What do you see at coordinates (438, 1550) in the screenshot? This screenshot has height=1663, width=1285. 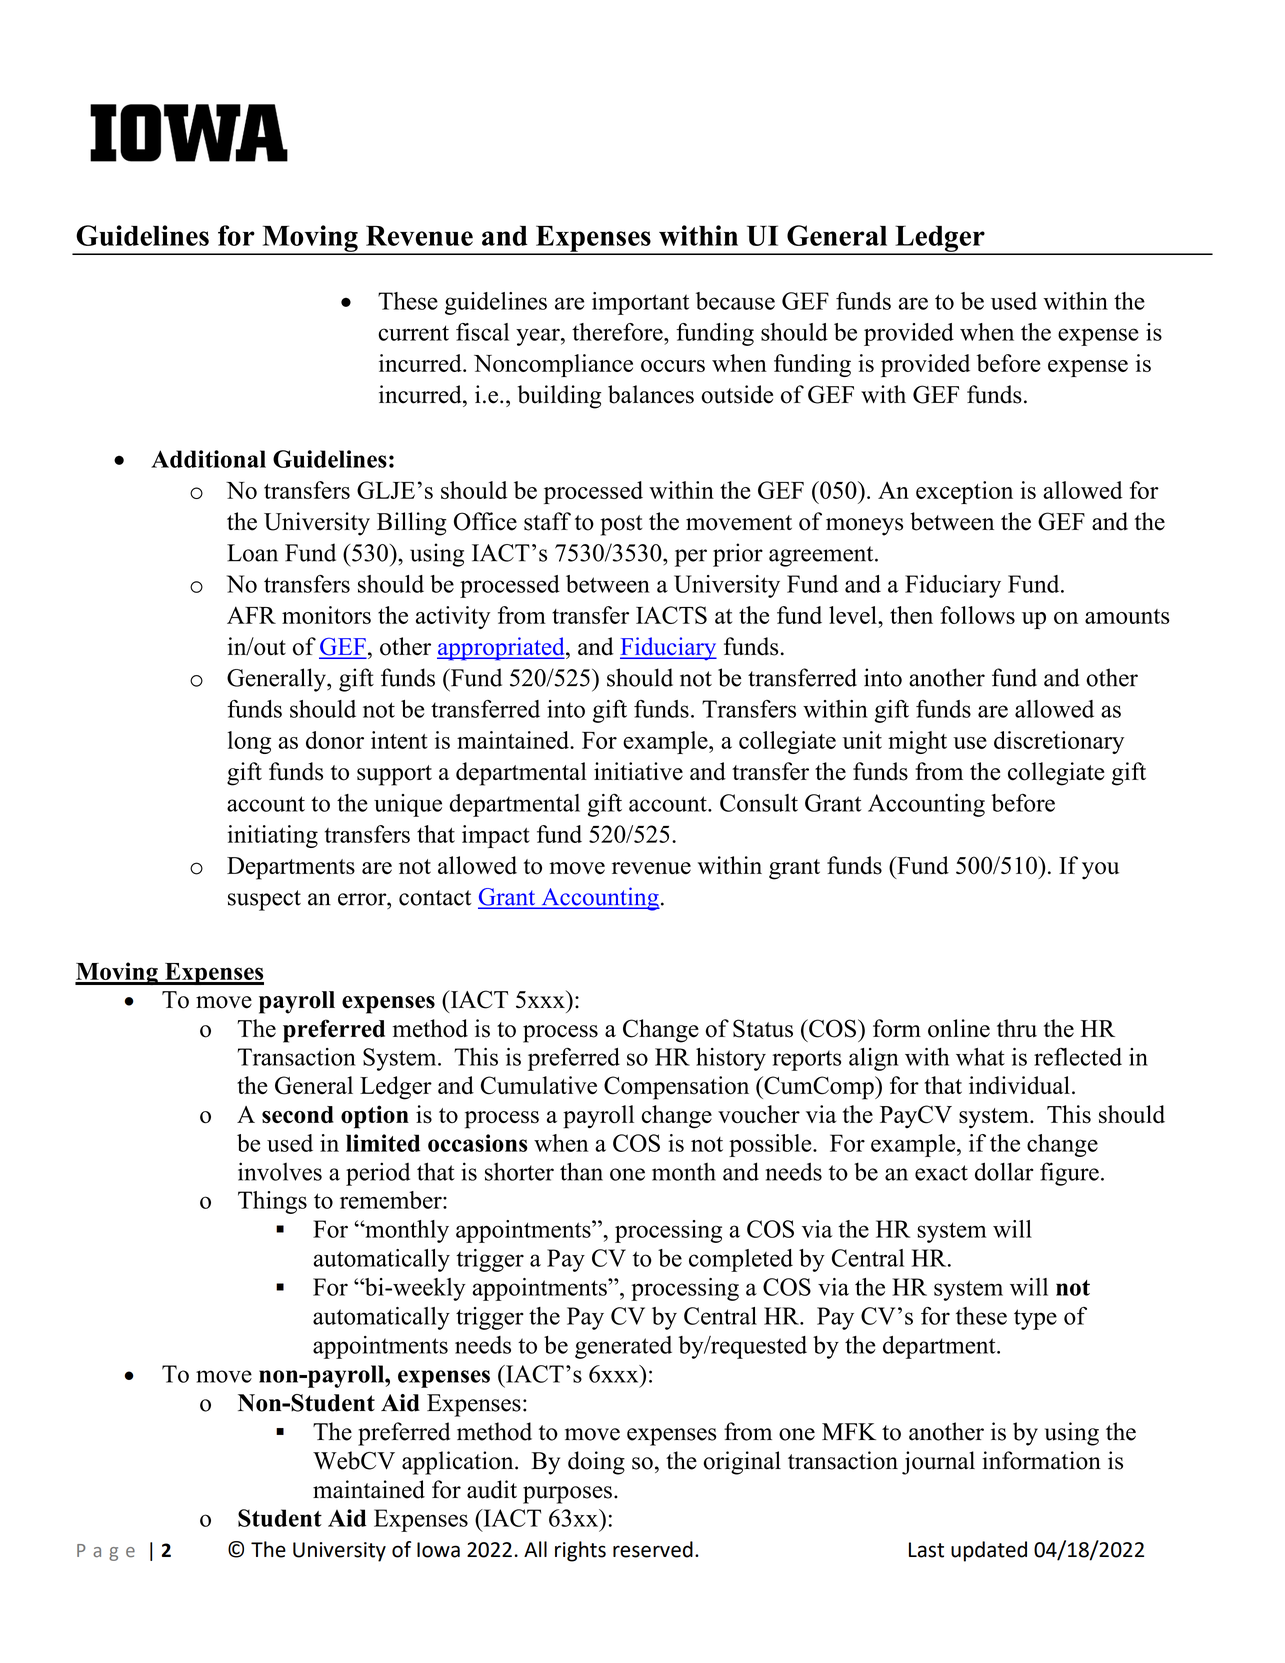 I see `Iowa` at bounding box center [438, 1550].
